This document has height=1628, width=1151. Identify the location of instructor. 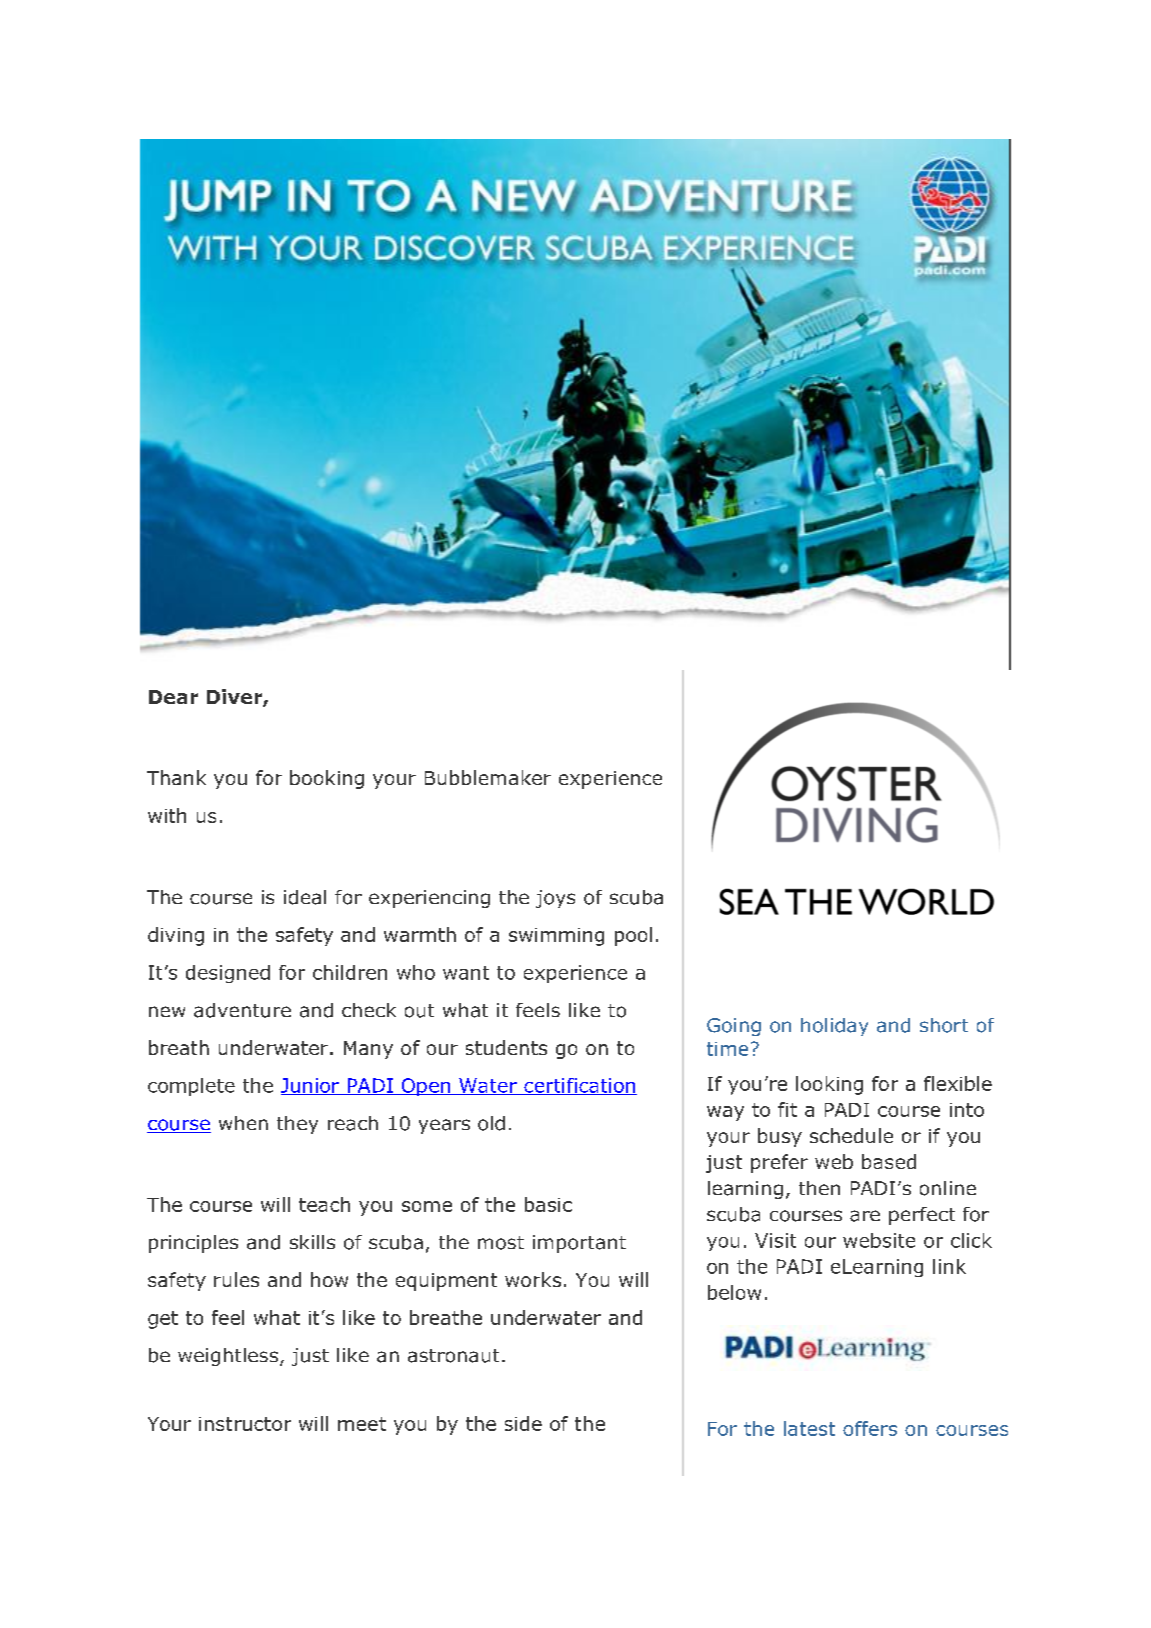
(245, 1424).
